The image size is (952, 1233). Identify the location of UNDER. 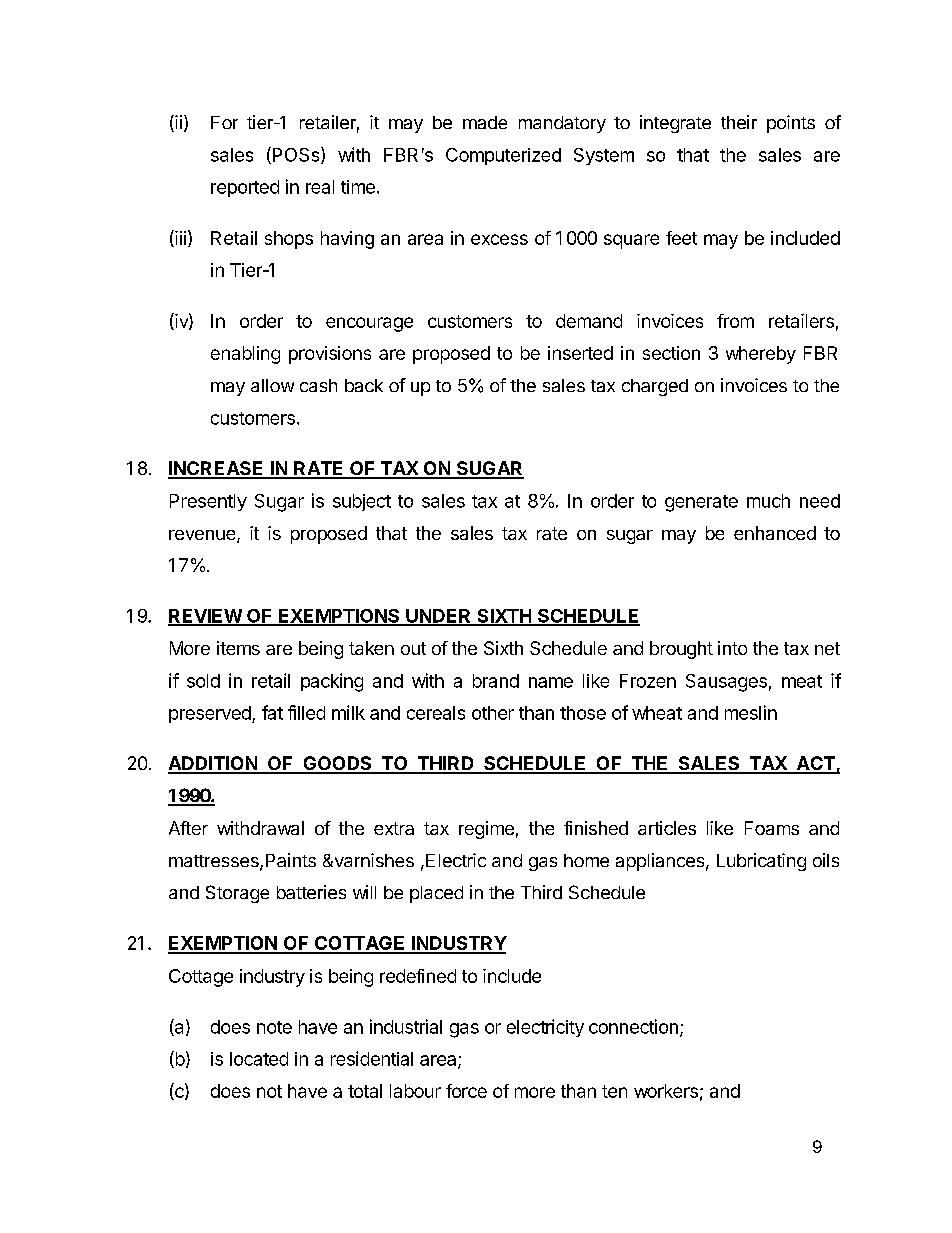
(438, 617).
